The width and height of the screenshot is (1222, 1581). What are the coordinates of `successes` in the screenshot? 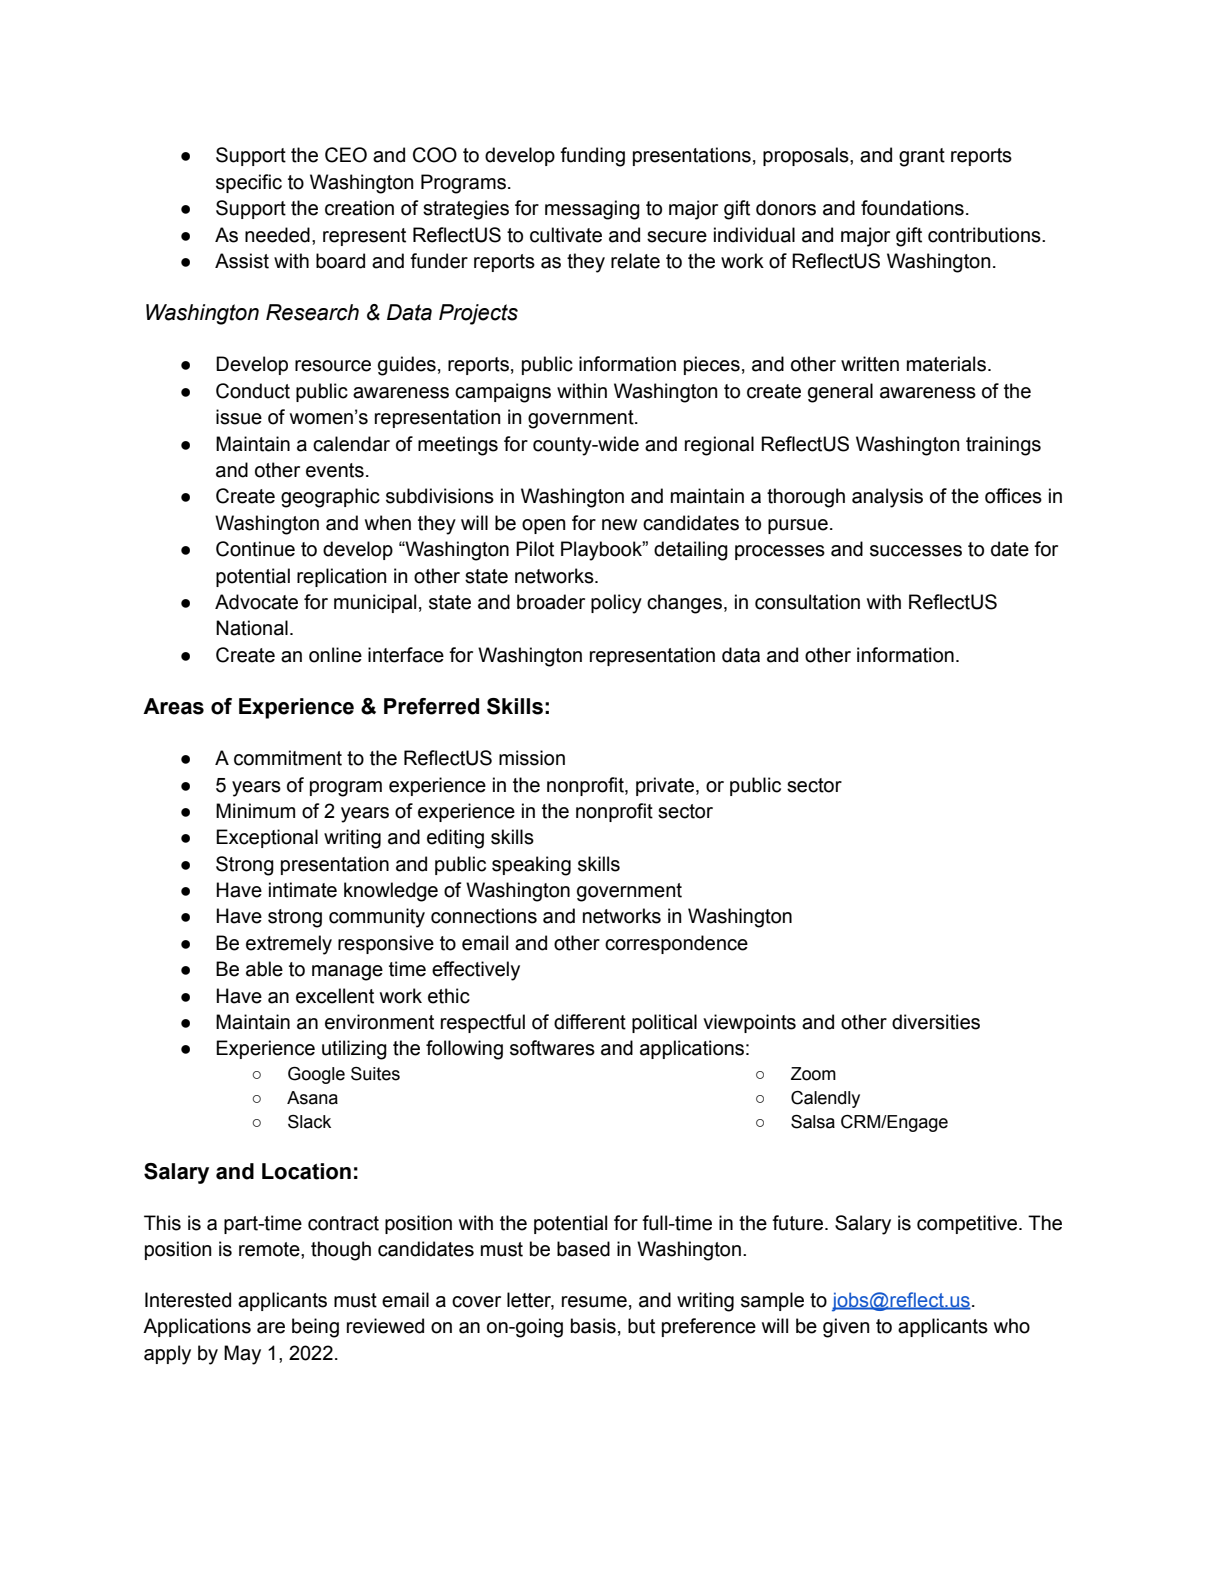 It's located at (916, 551).
